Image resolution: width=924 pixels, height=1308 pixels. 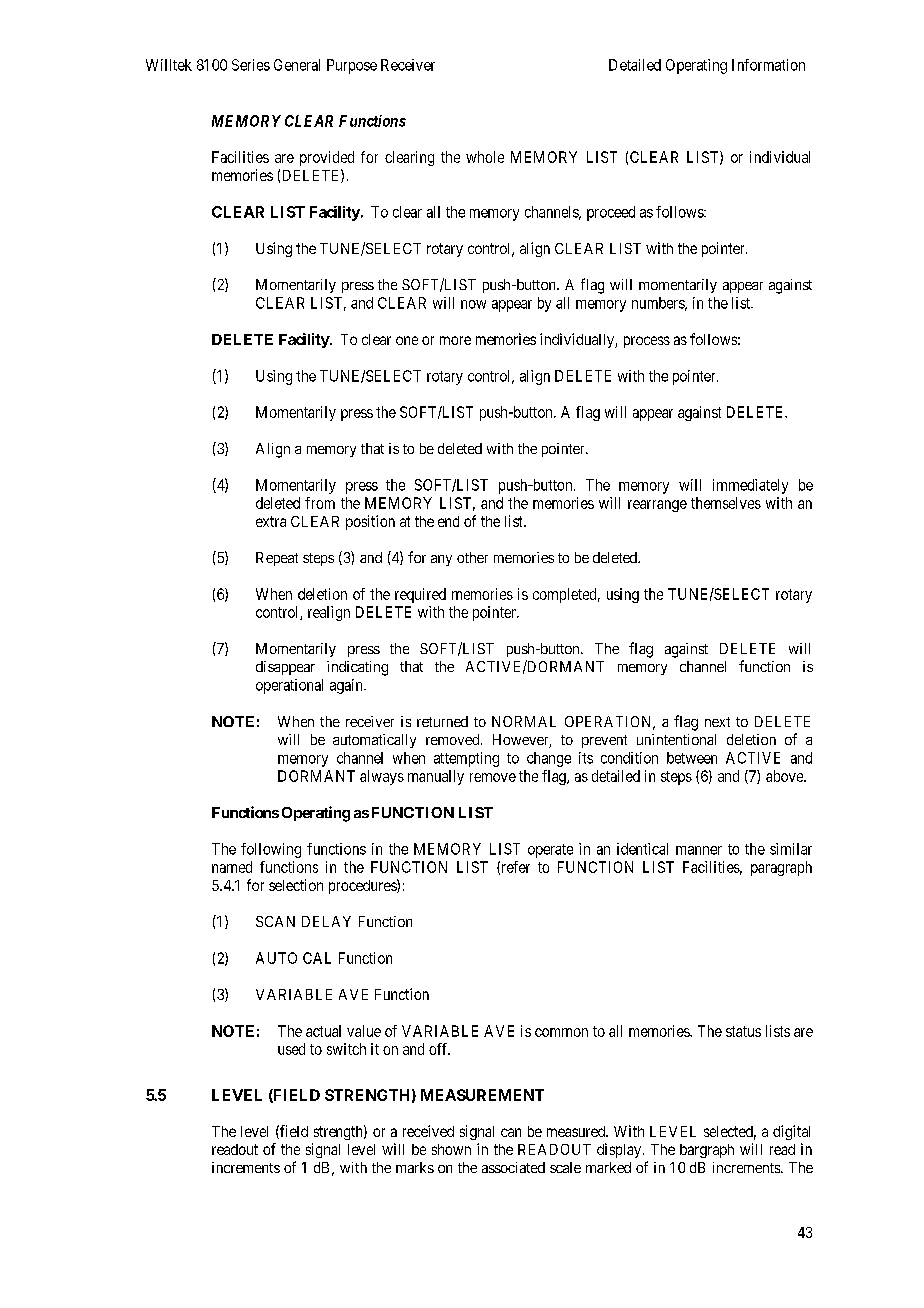 What do you see at coordinates (320, 503) in the page?
I see `from` at bounding box center [320, 503].
